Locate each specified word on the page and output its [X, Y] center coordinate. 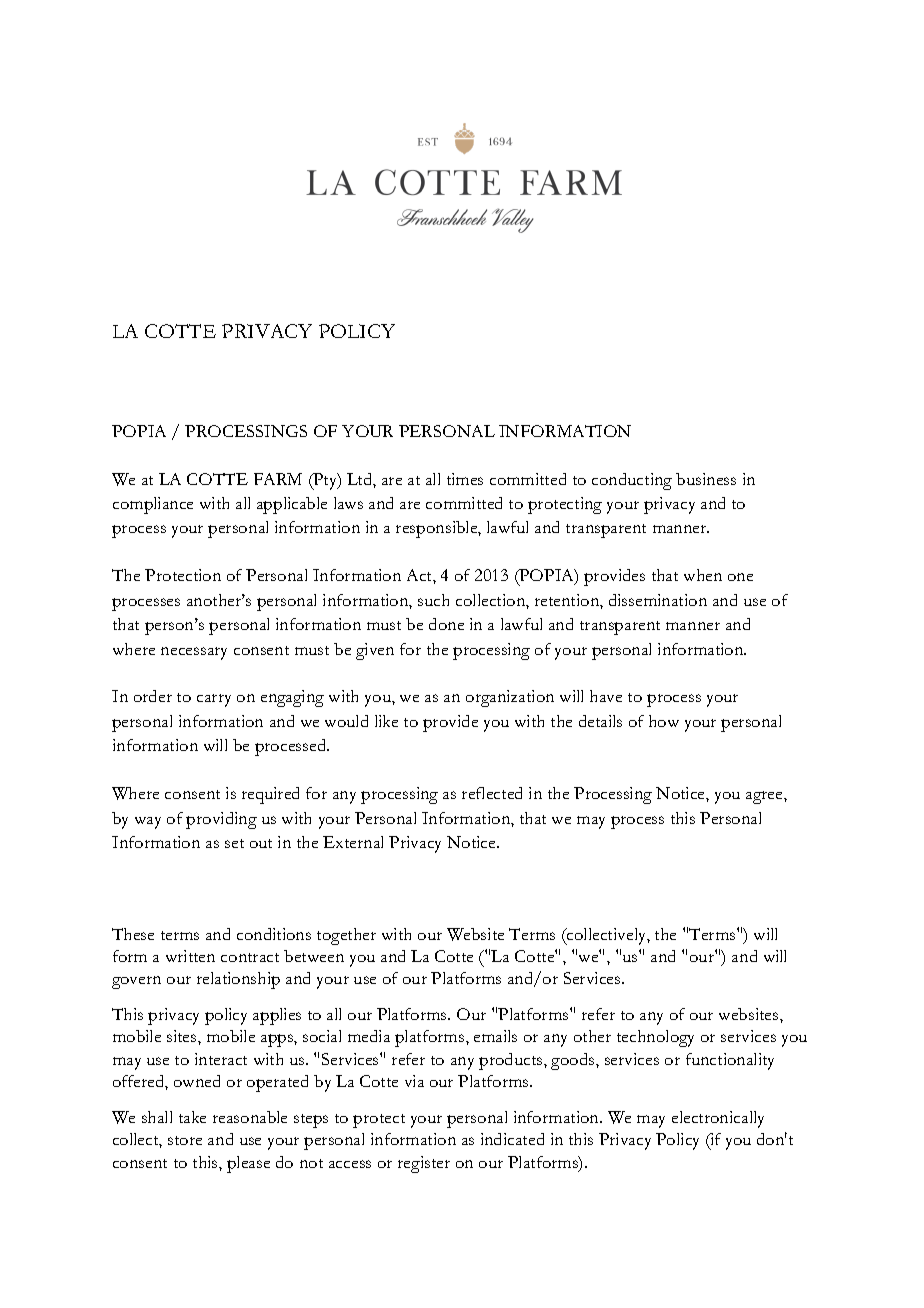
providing [221, 820]
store [185, 1140]
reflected [492, 793]
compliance [153, 505]
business [706, 479]
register [424, 1164]
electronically [718, 1119]
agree [765, 797]
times [465, 479]
